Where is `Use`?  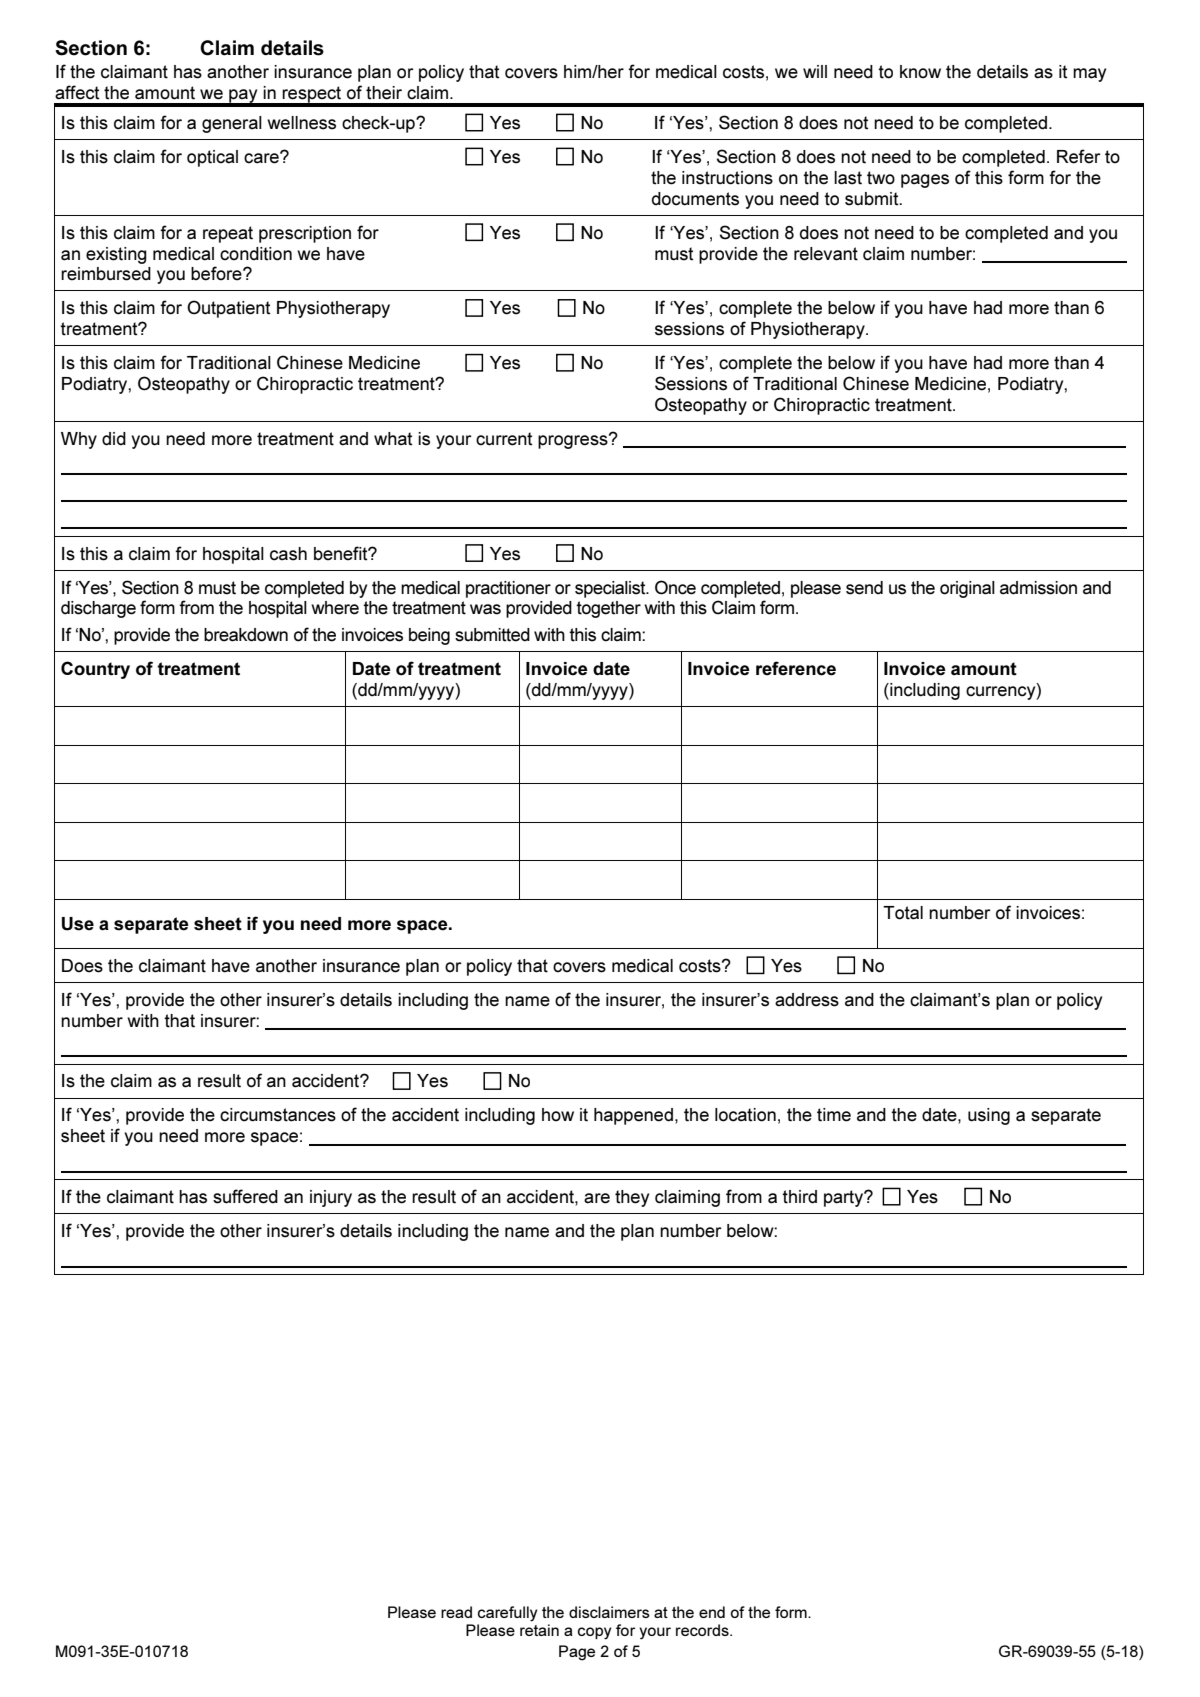
Use is located at coordinates (78, 924).
